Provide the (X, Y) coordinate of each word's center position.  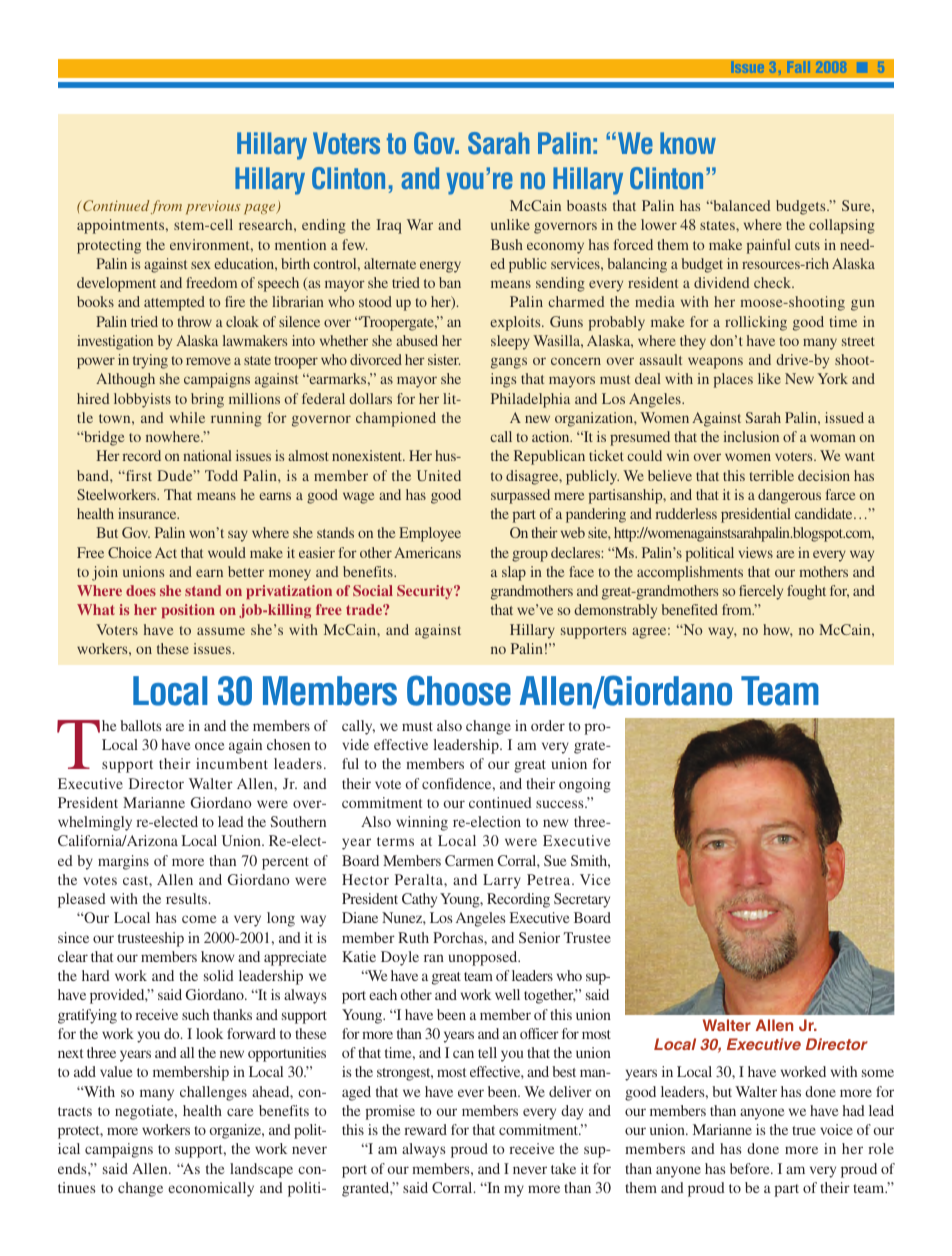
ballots (141, 725)
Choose (459, 690)
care (240, 1112)
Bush (507, 244)
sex (201, 265)
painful (769, 246)
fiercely (761, 592)
